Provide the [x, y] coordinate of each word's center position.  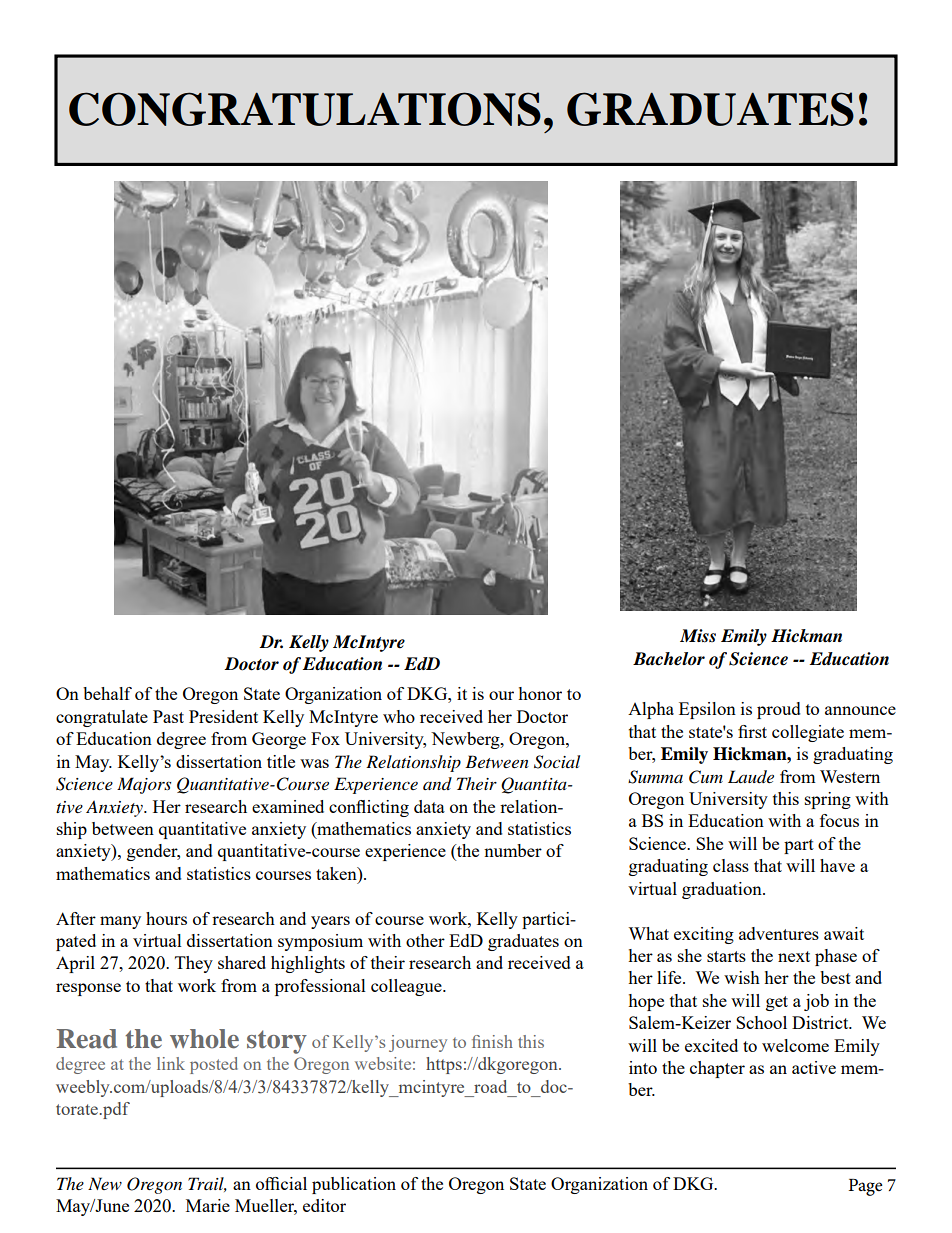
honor [540, 693]
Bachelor [669, 659]
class [731, 865]
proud [779, 710]
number [513, 850]
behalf [107, 693]
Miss [698, 636]
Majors [144, 785]
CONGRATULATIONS [305, 109]
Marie [208, 1205]
